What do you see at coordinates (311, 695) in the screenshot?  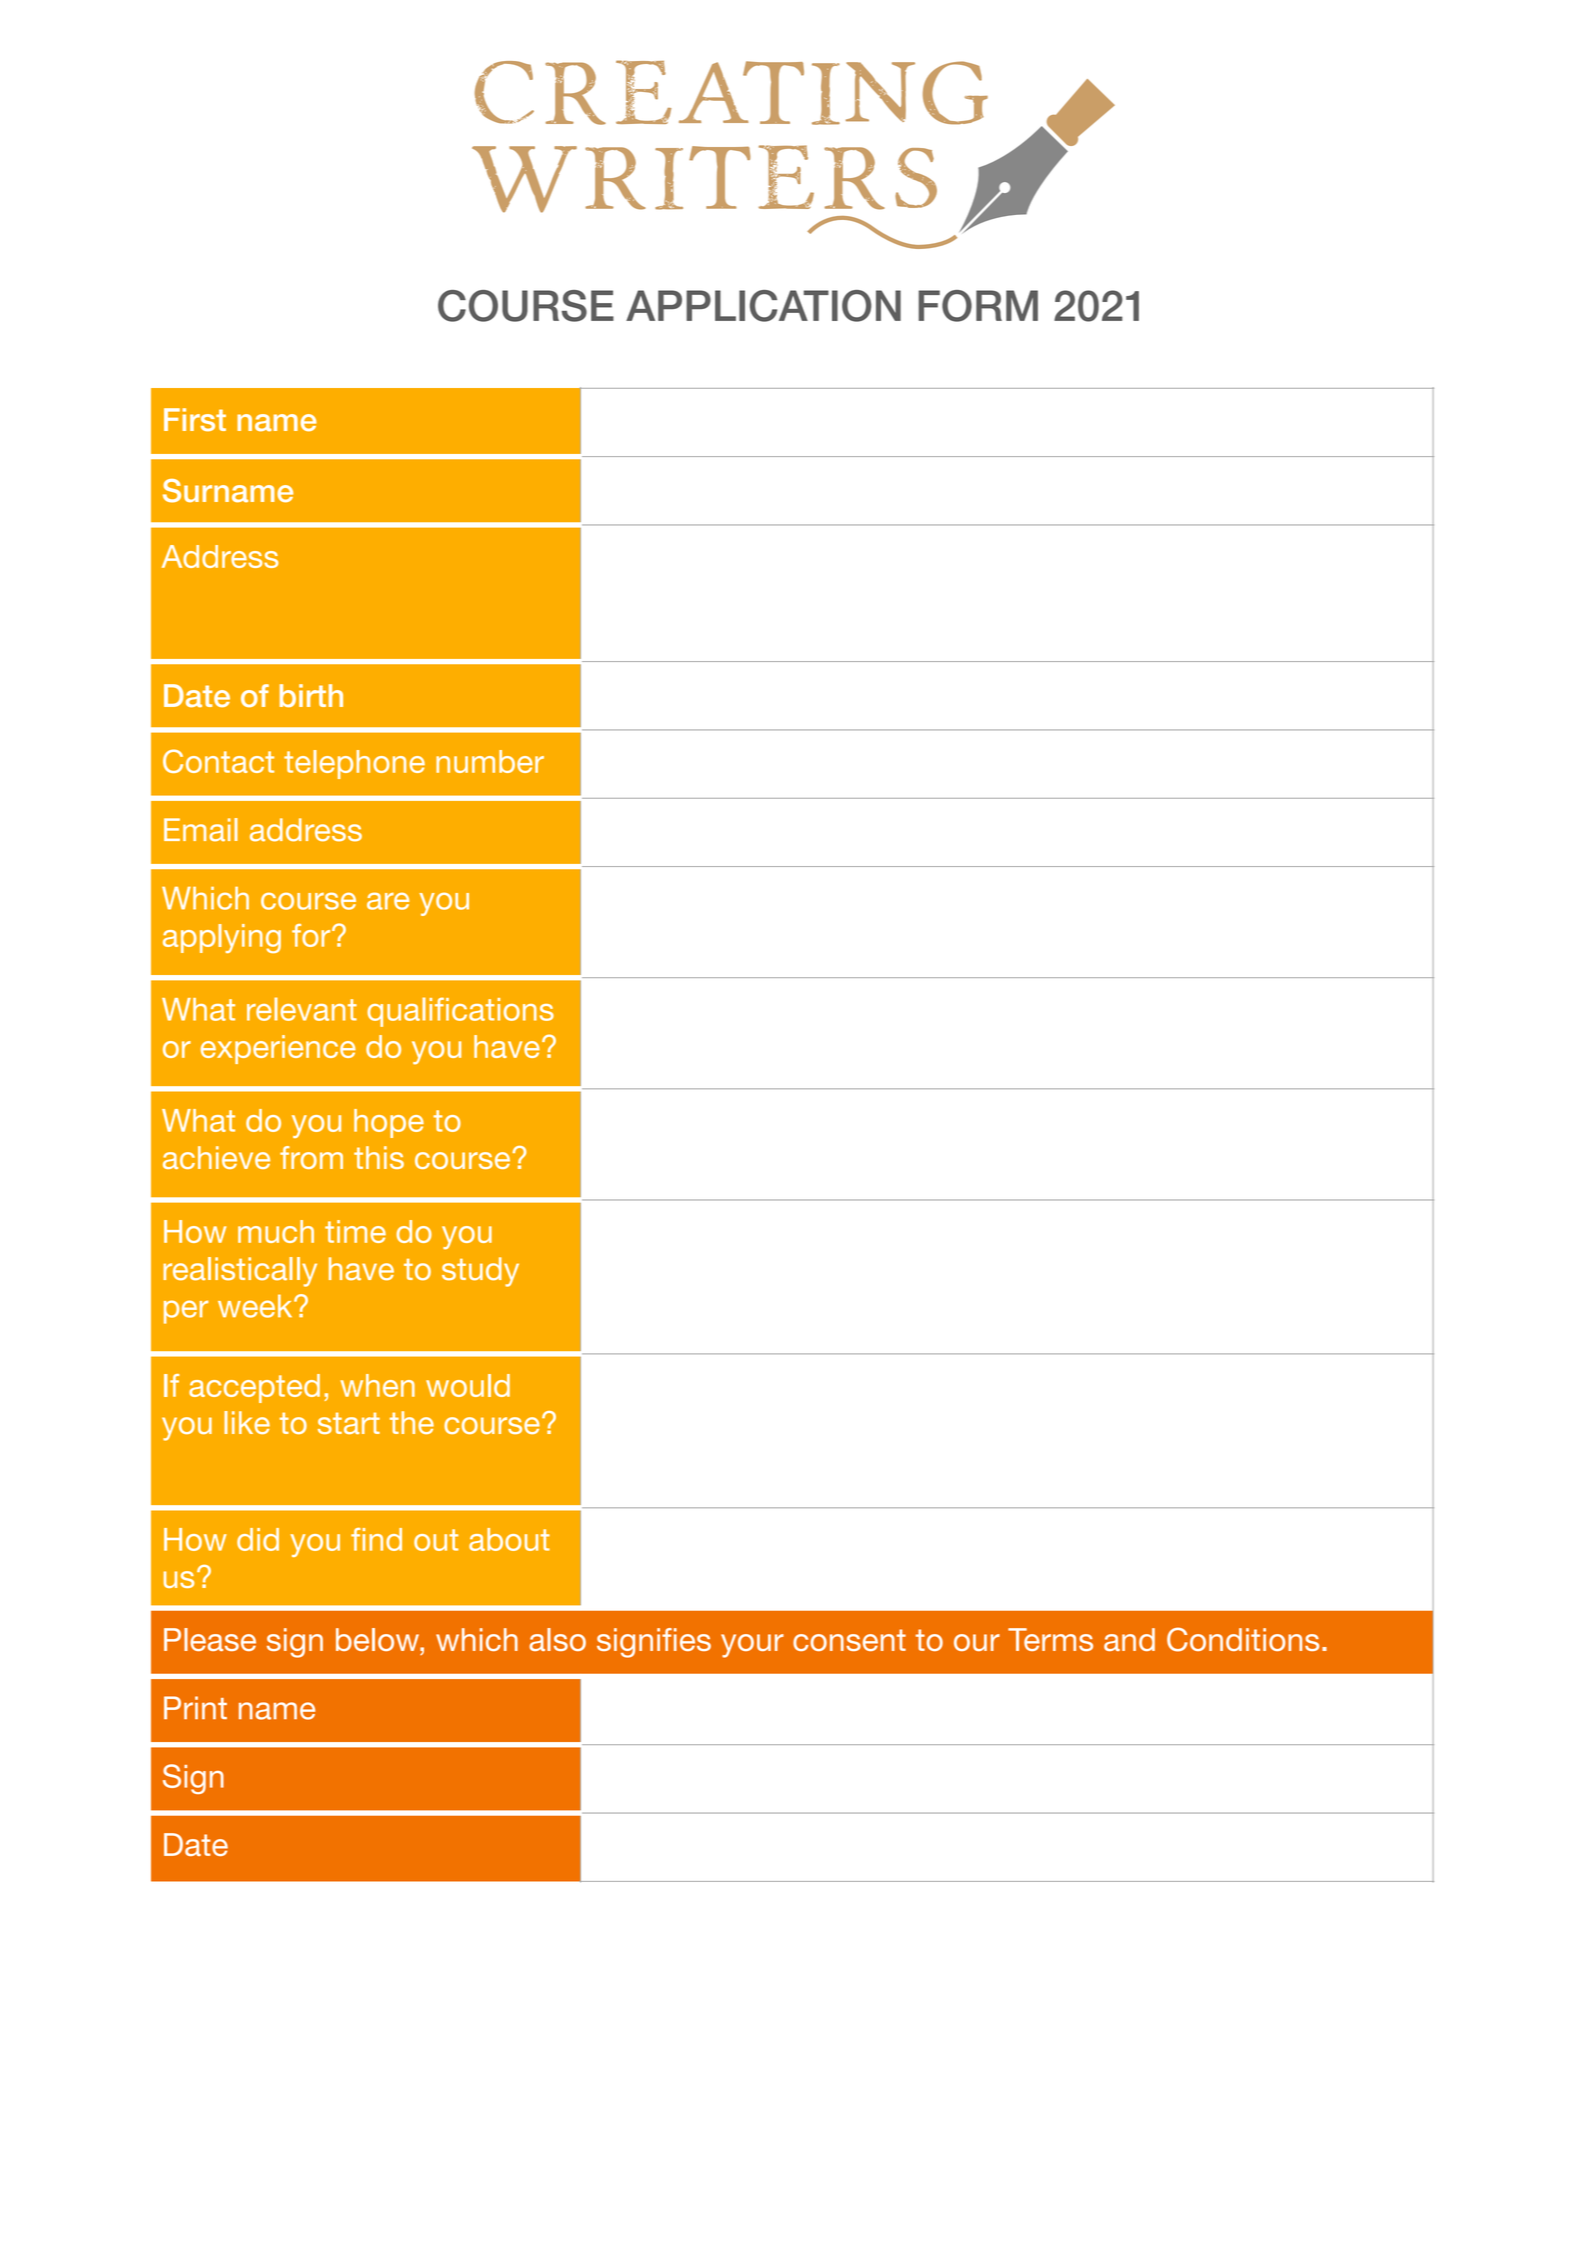 I see `birth` at bounding box center [311, 695].
